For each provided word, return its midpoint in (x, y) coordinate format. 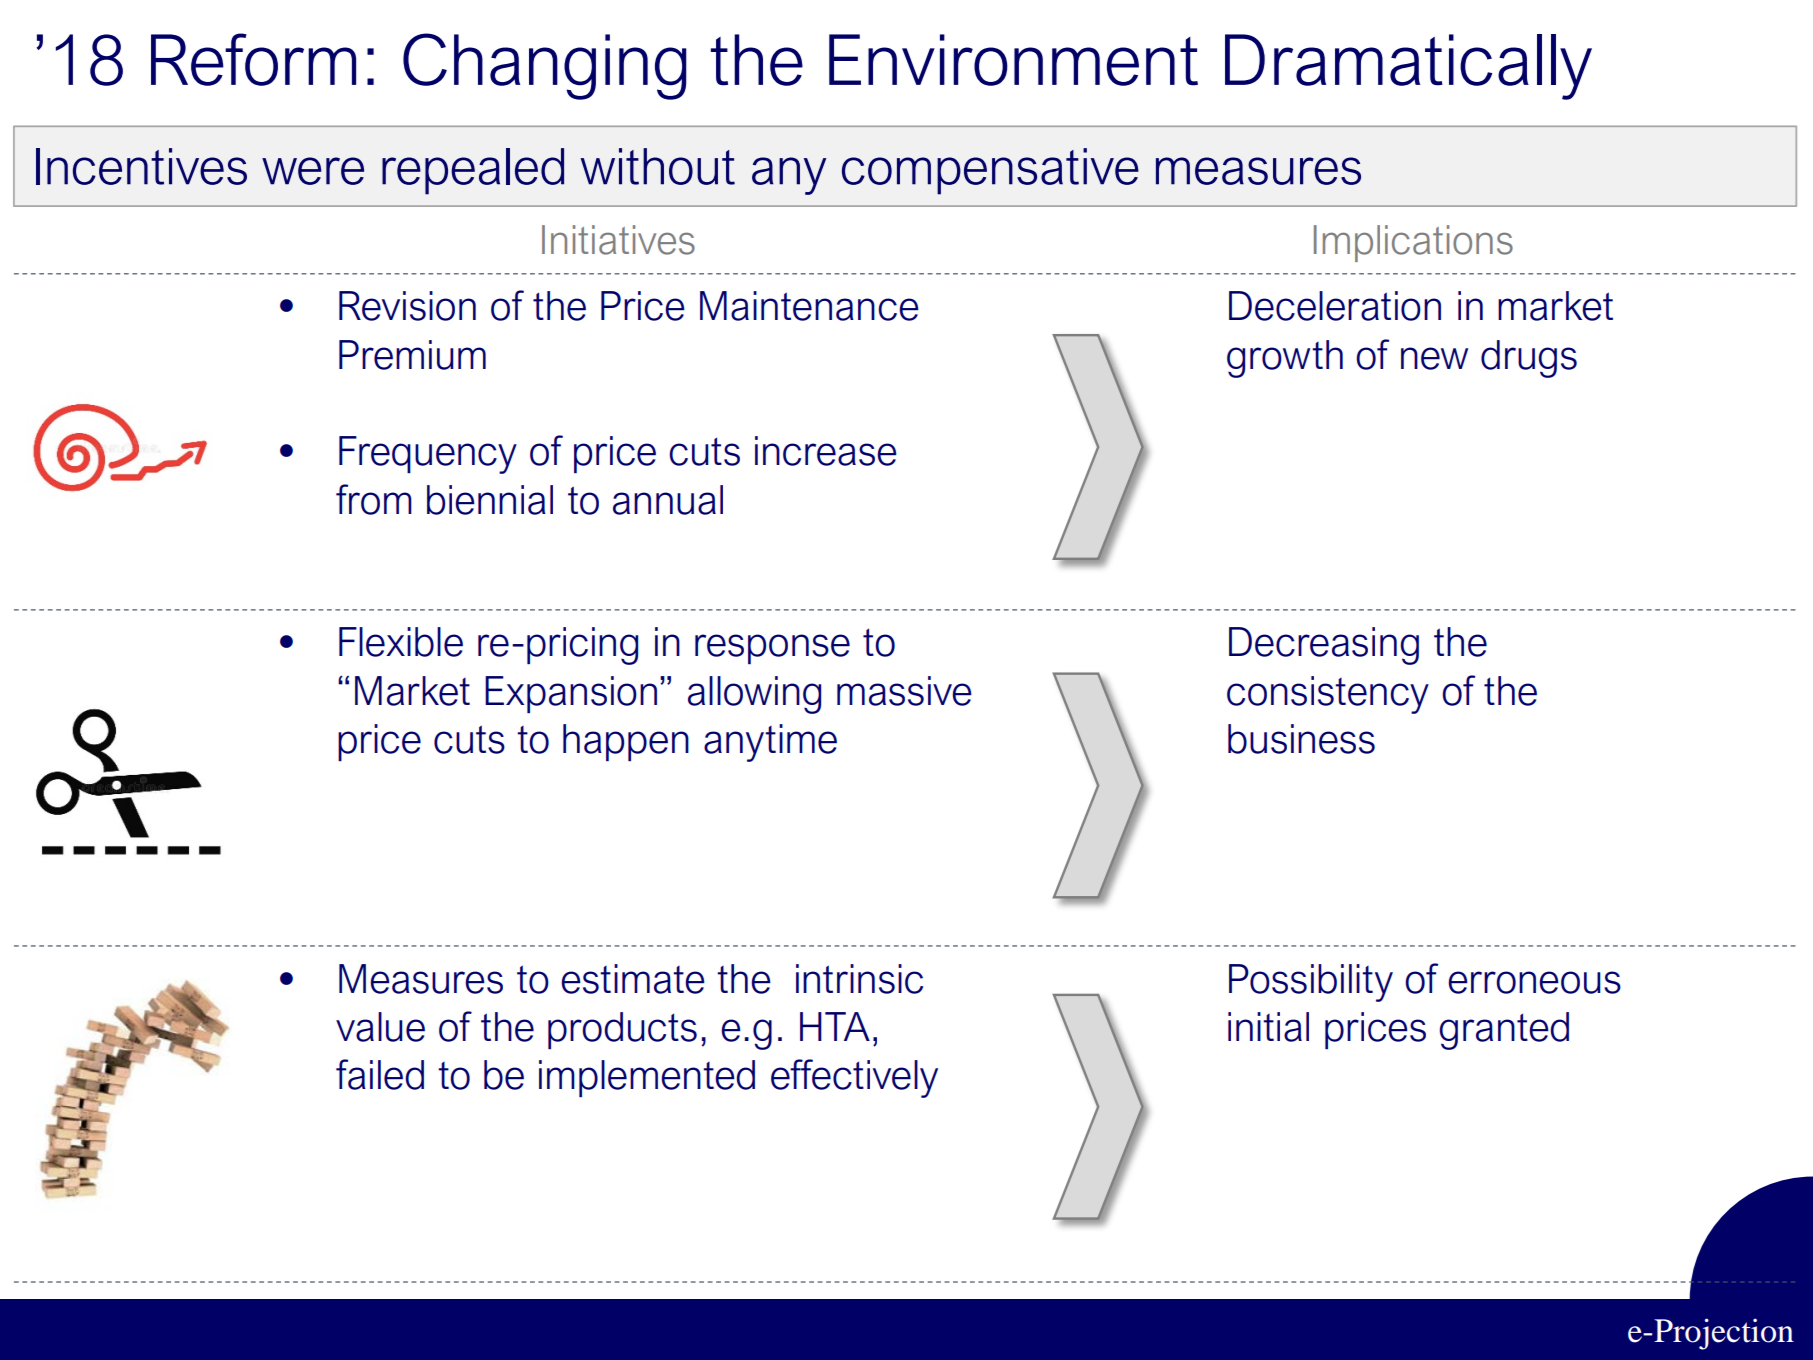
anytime (770, 743)
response (772, 649)
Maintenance (809, 306)
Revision (407, 306)
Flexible (401, 642)
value (380, 1027)
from (374, 499)
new (1434, 358)
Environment (1013, 60)
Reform (253, 59)
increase (826, 451)
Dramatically (1408, 67)
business (1301, 739)
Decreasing (1324, 646)
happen (626, 742)
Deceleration (1335, 306)
